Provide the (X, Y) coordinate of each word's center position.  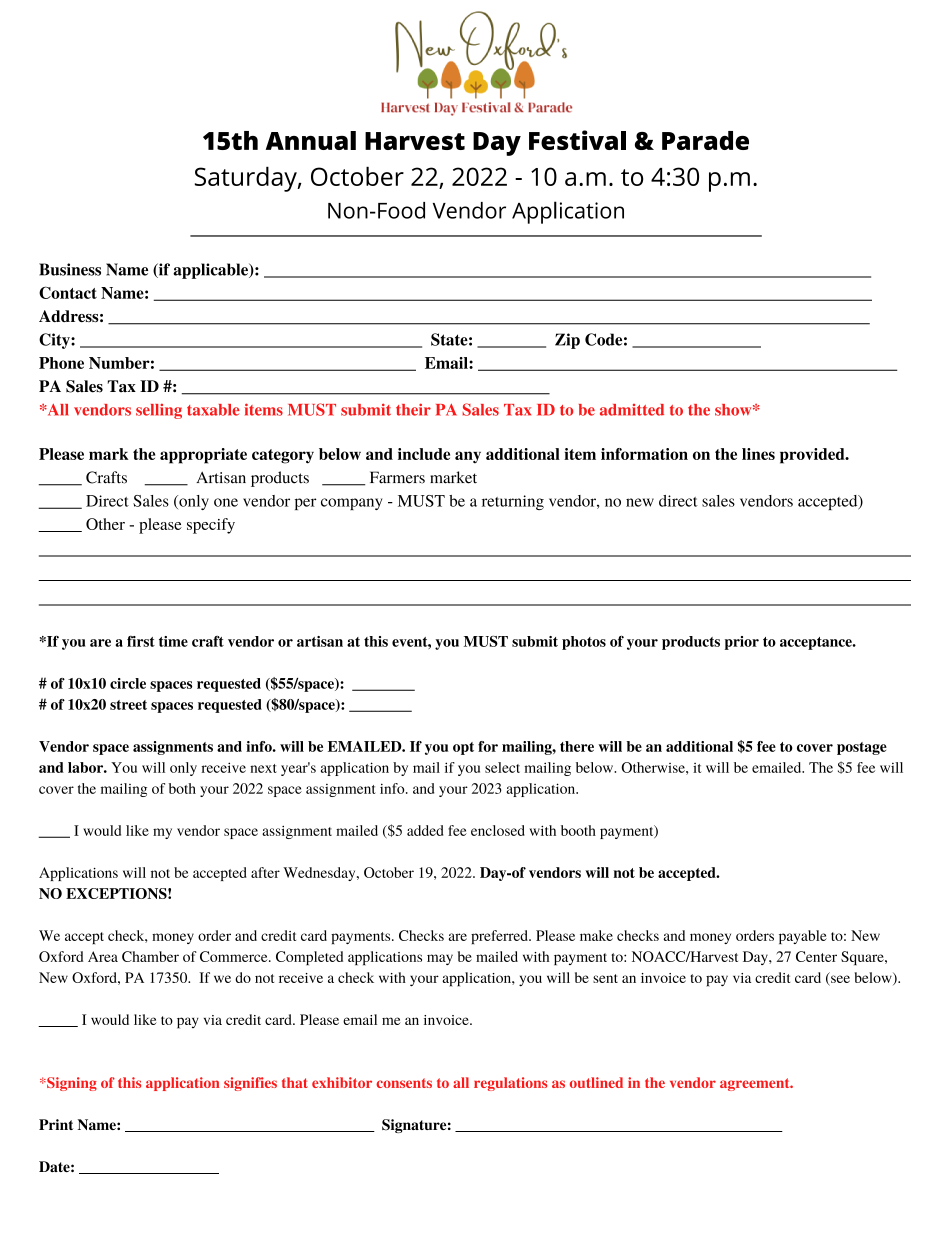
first (141, 641)
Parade (705, 140)
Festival (577, 140)
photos (584, 643)
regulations (510, 1084)
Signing (71, 1084)
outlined (596, 1082)
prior (742, 643)
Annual (311, 140)
